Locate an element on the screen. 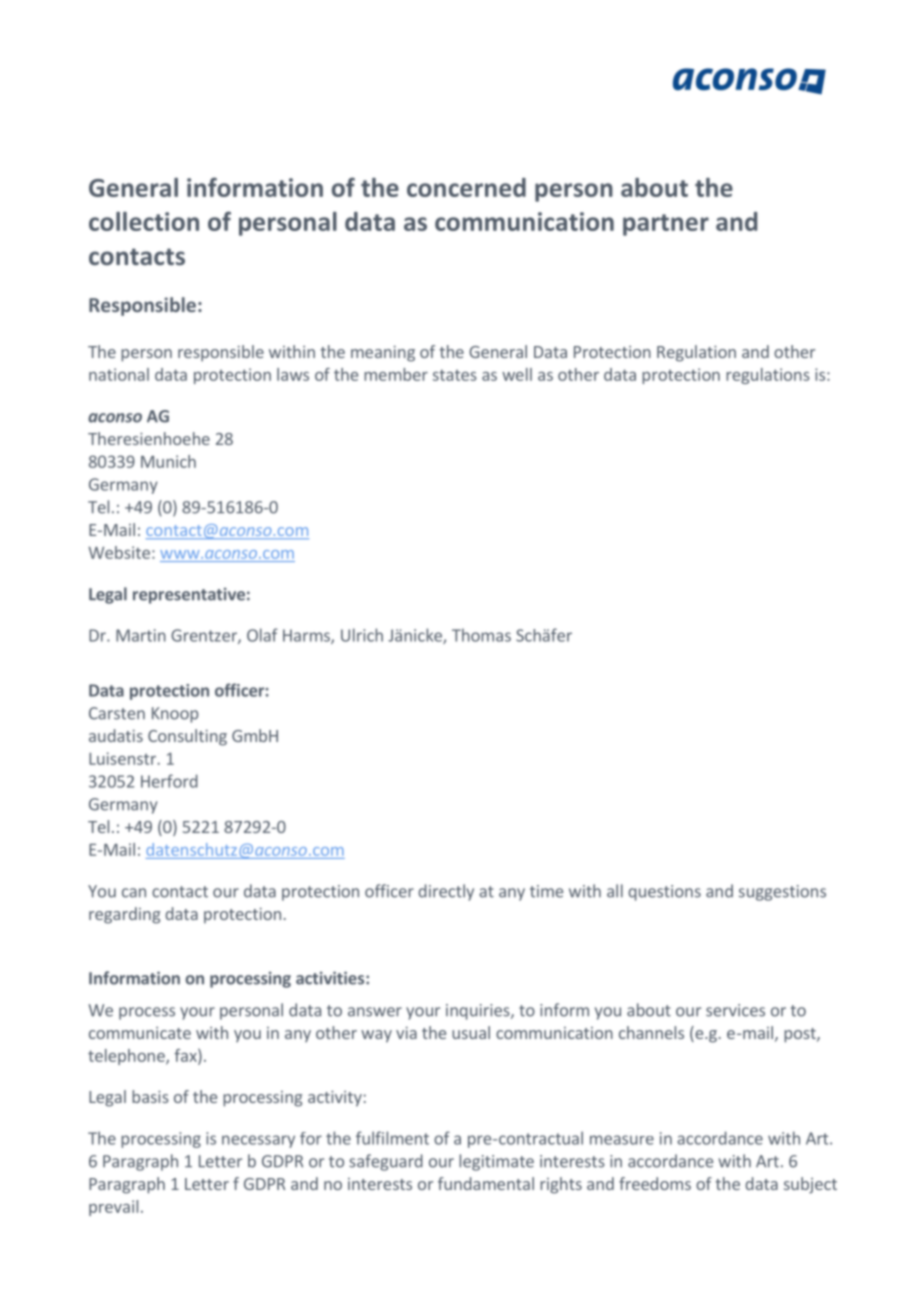  concerned is located at coordinates (466, 187).
